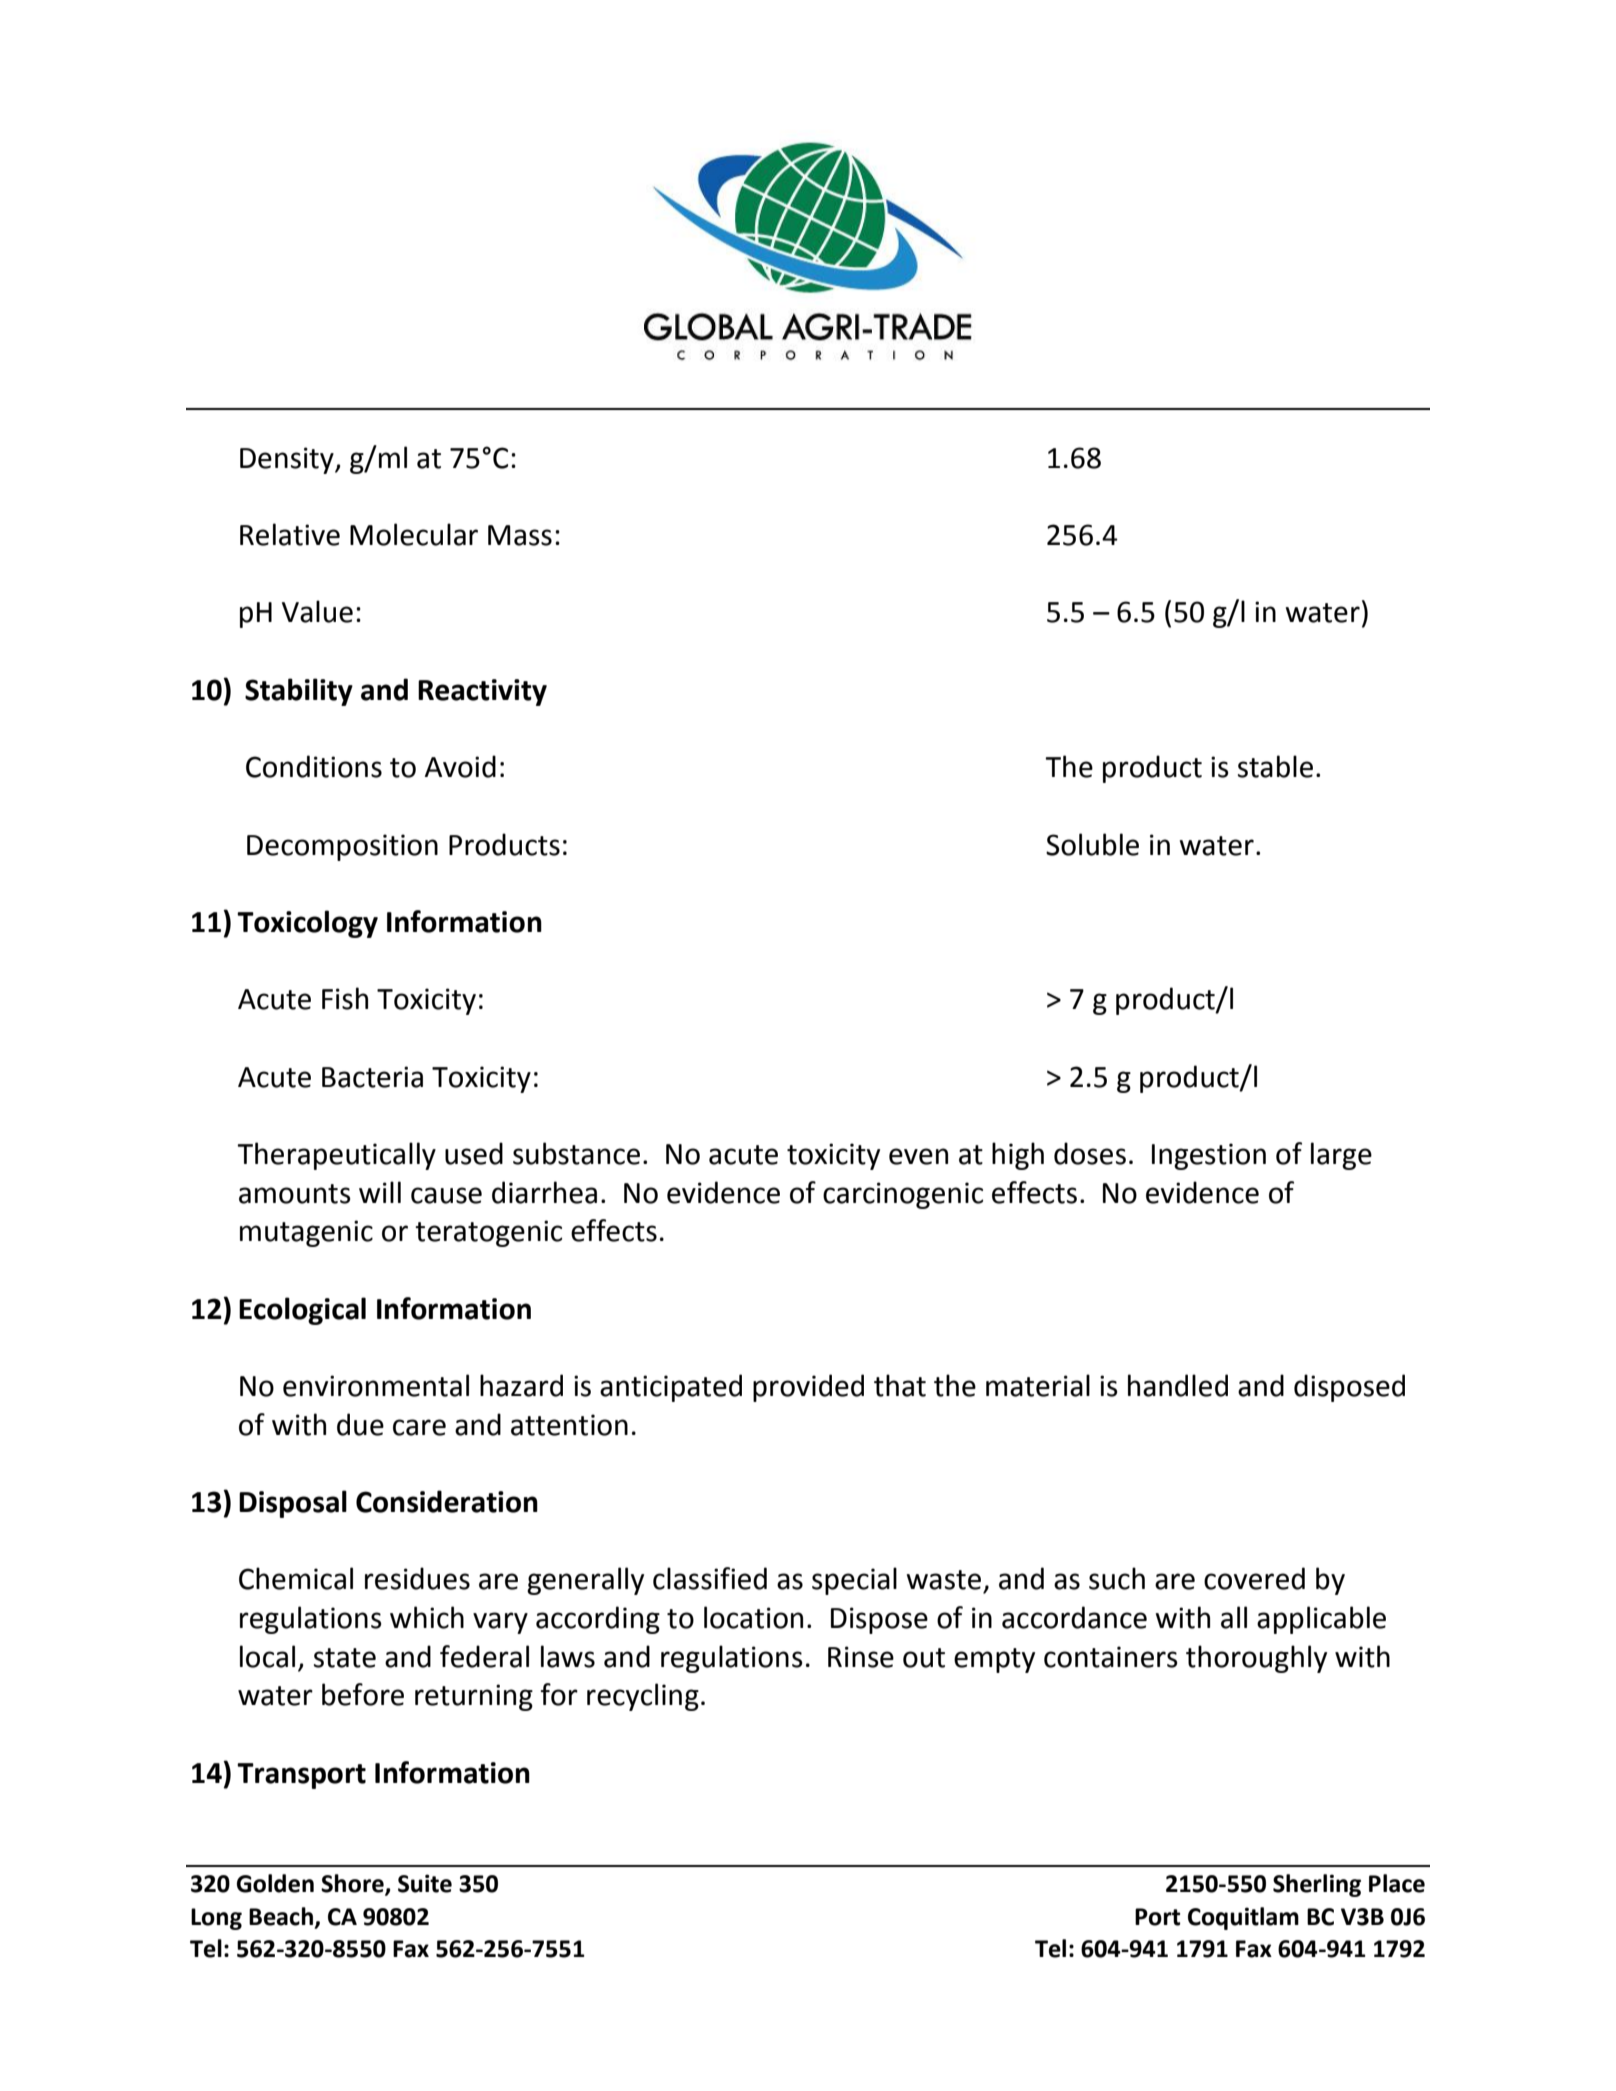 The image size is (1616, 2091). I want to click on recycling, so click(643, 1697).
